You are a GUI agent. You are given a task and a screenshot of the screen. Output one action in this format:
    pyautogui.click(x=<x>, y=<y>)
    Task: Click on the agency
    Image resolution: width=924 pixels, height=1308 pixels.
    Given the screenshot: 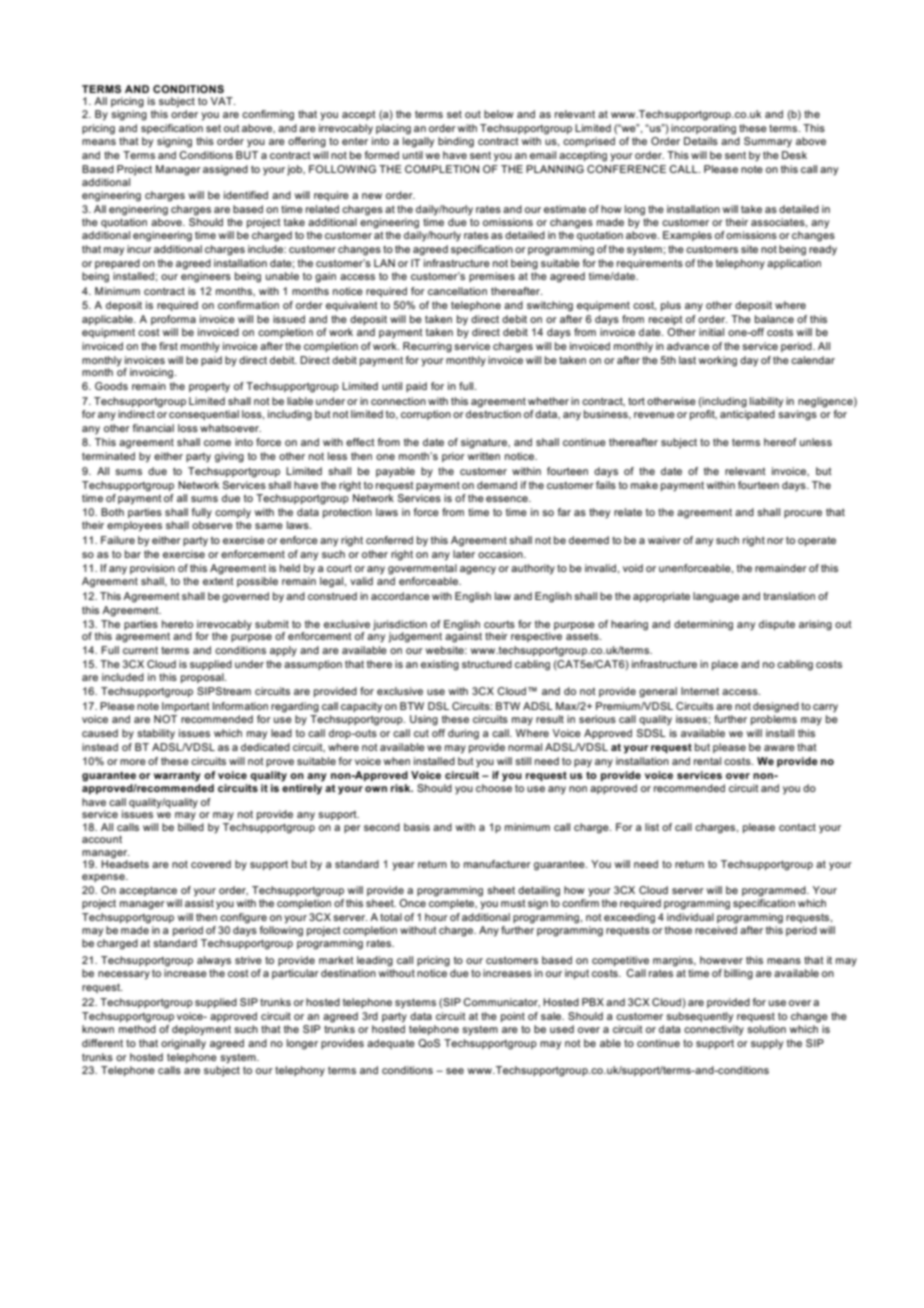 What is the action you would take?
    pyautogui.click(x=478, y=570)
